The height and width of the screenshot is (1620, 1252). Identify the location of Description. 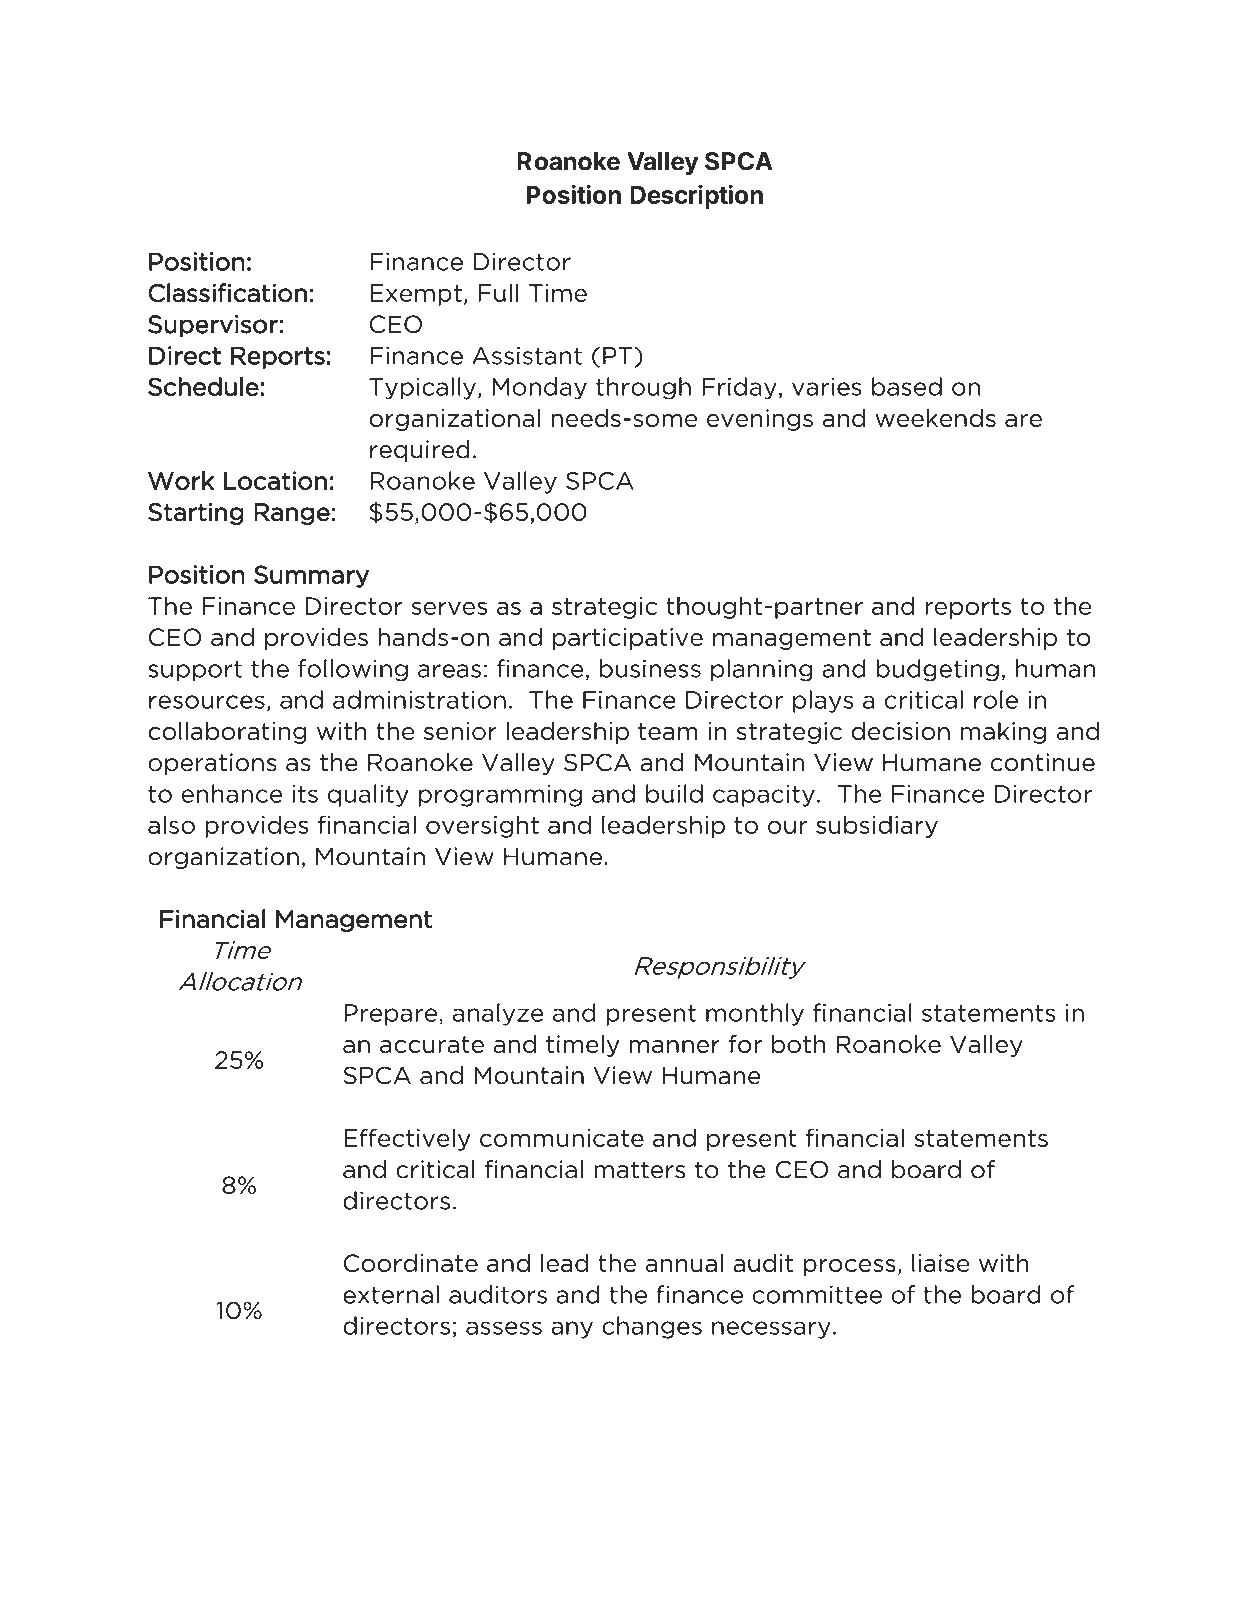
(696, 197).
